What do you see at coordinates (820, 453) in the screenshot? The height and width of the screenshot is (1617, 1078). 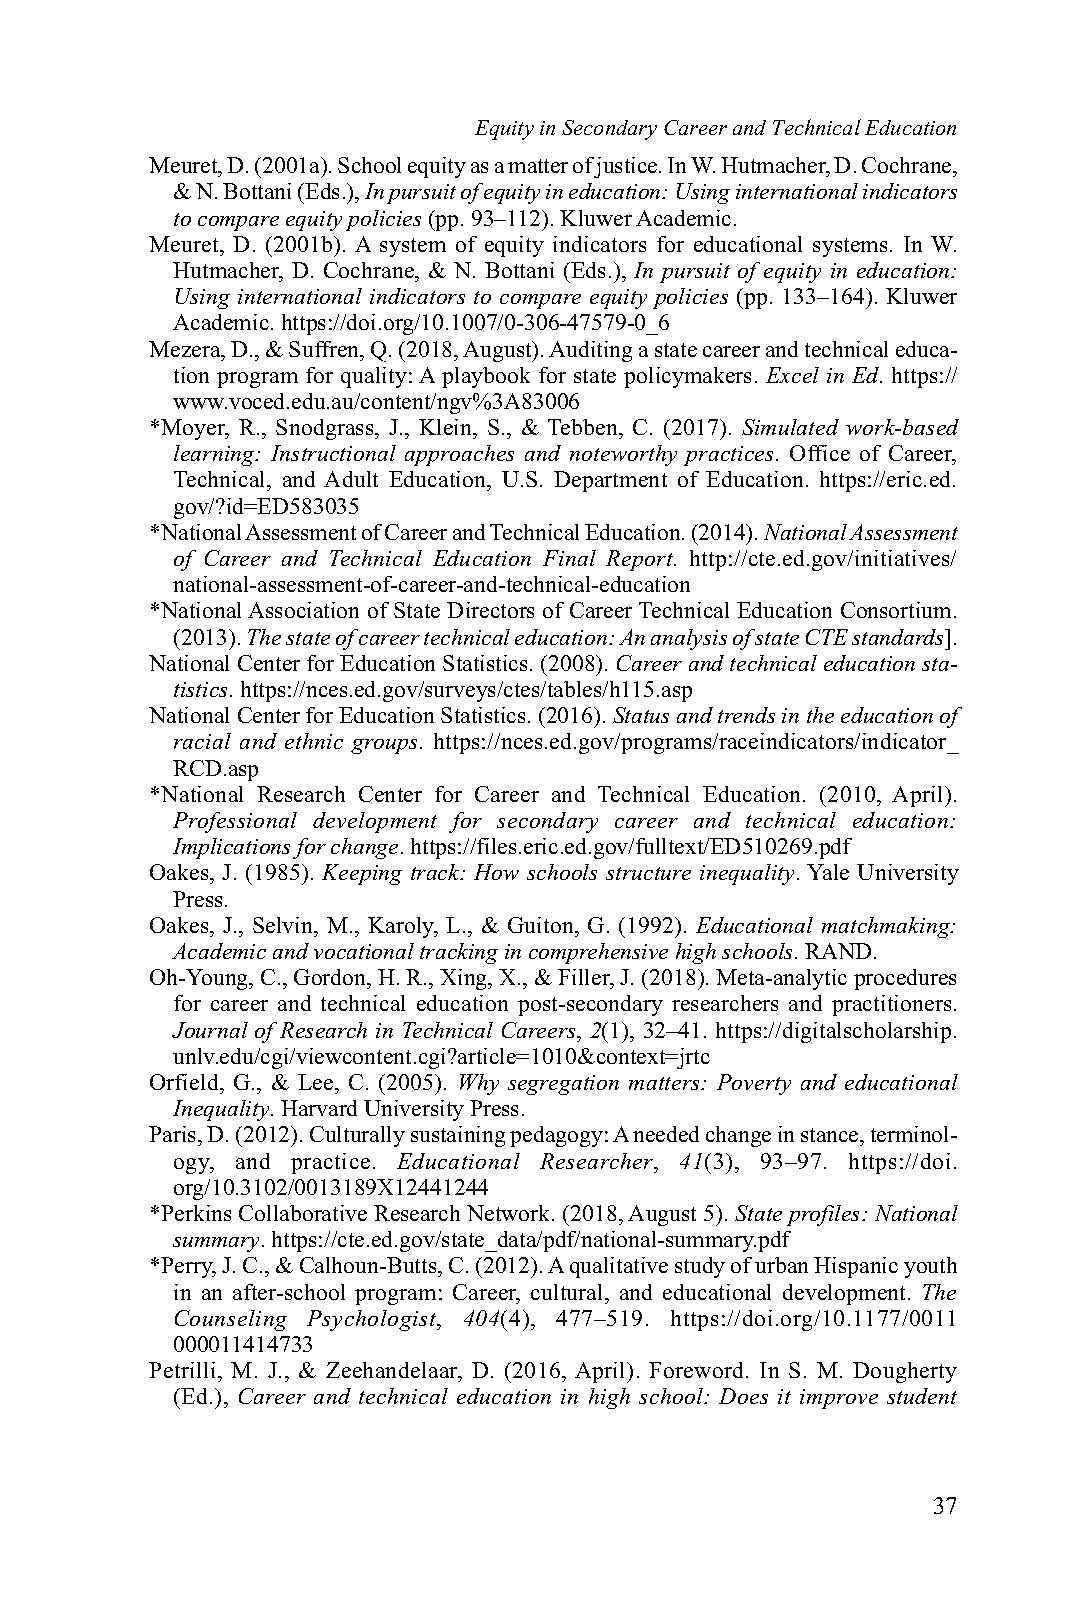 I see `Office` at bounding box center [820, 453].
